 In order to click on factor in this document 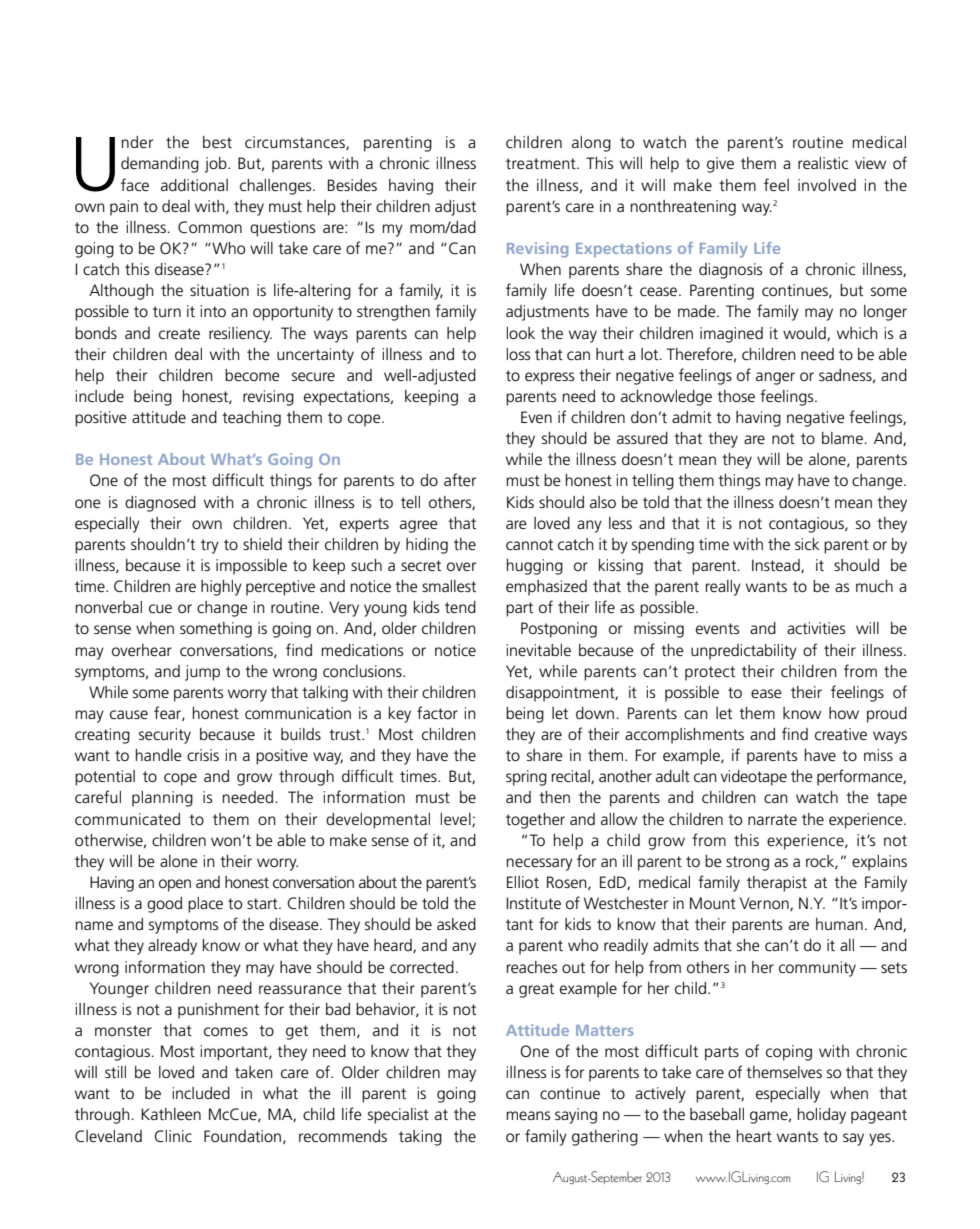, I will do `click(437, 712)`.
